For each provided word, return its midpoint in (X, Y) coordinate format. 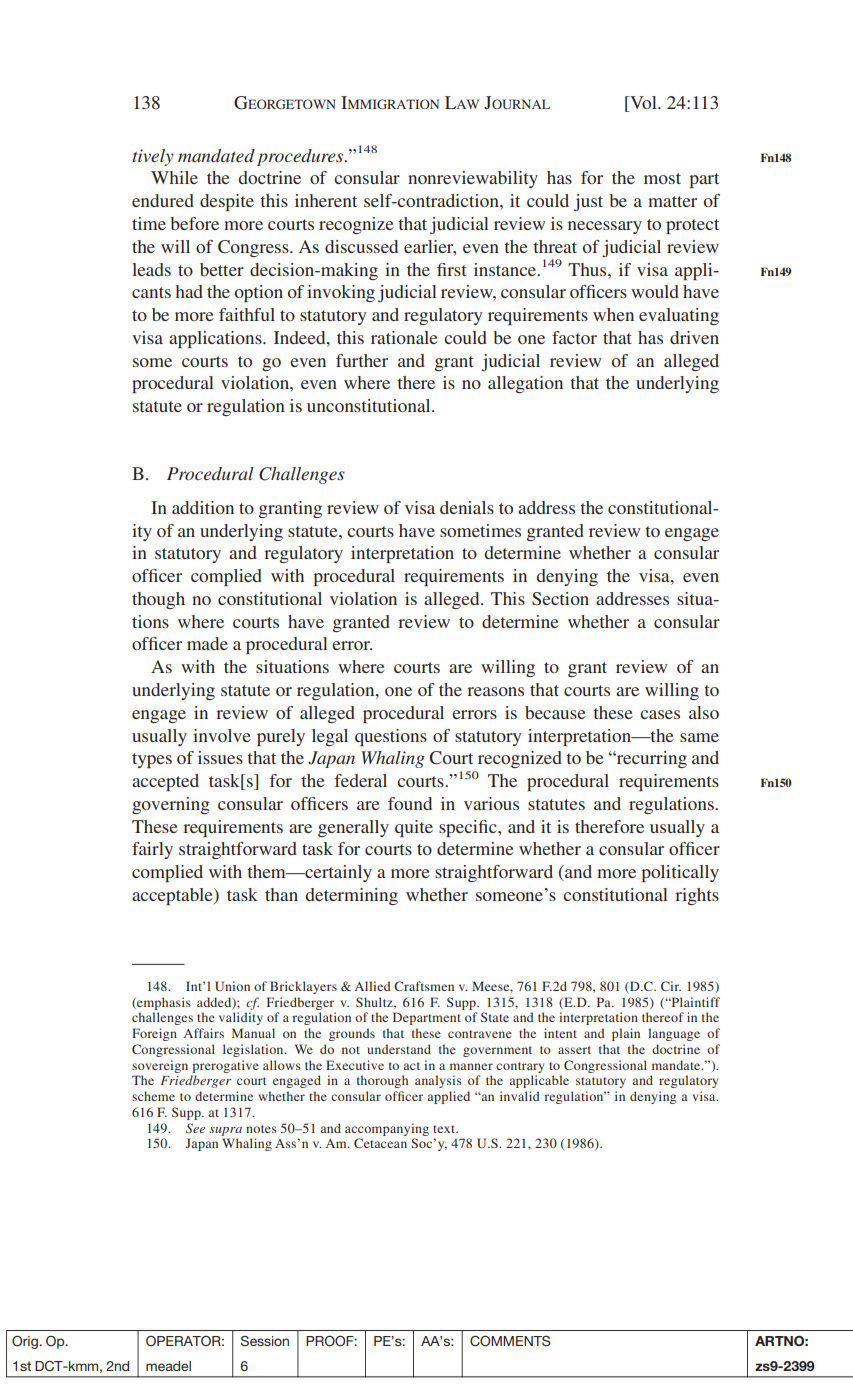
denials (467, 507)
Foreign (154, 1034)
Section (560, 599)
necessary (605, 227)
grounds (352, 1034)
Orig (26, 1342)
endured (163, 200)
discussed (361, 246)
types (152, 760)
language (674, 1034)
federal (361, 780)
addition (203, 507)
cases (660, 714)
